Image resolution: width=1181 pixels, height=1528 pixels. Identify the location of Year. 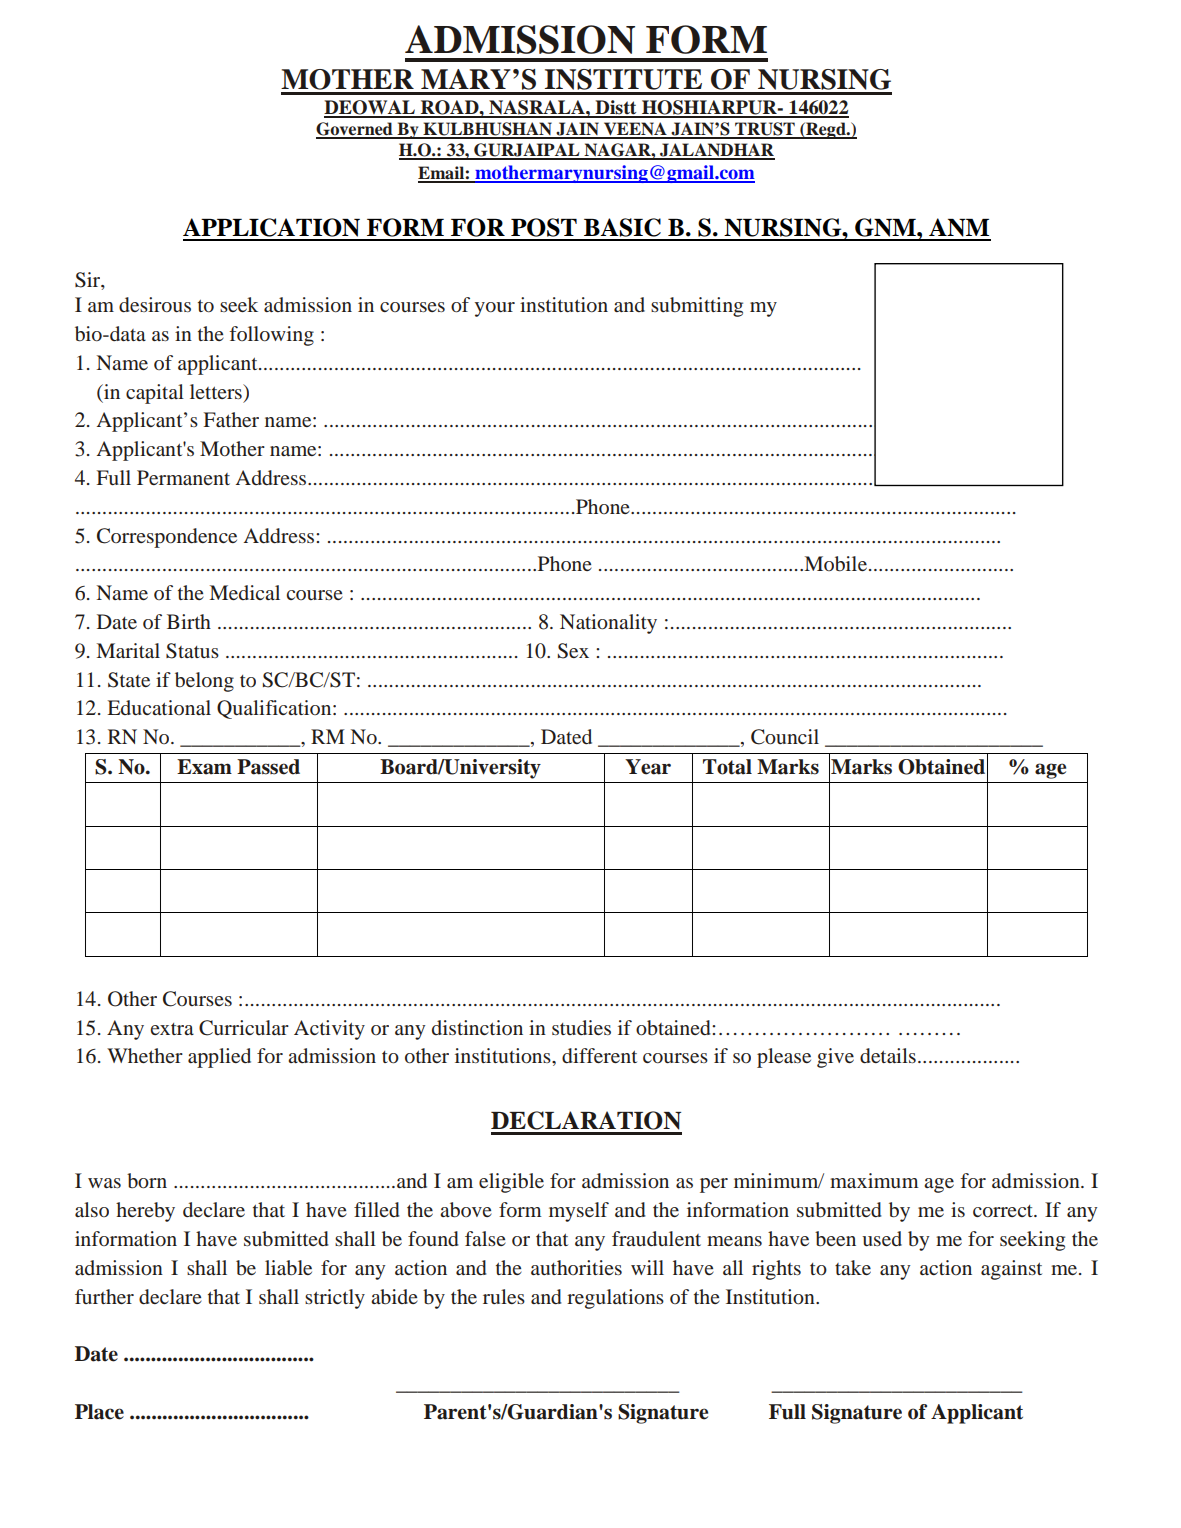
(648, 767).
